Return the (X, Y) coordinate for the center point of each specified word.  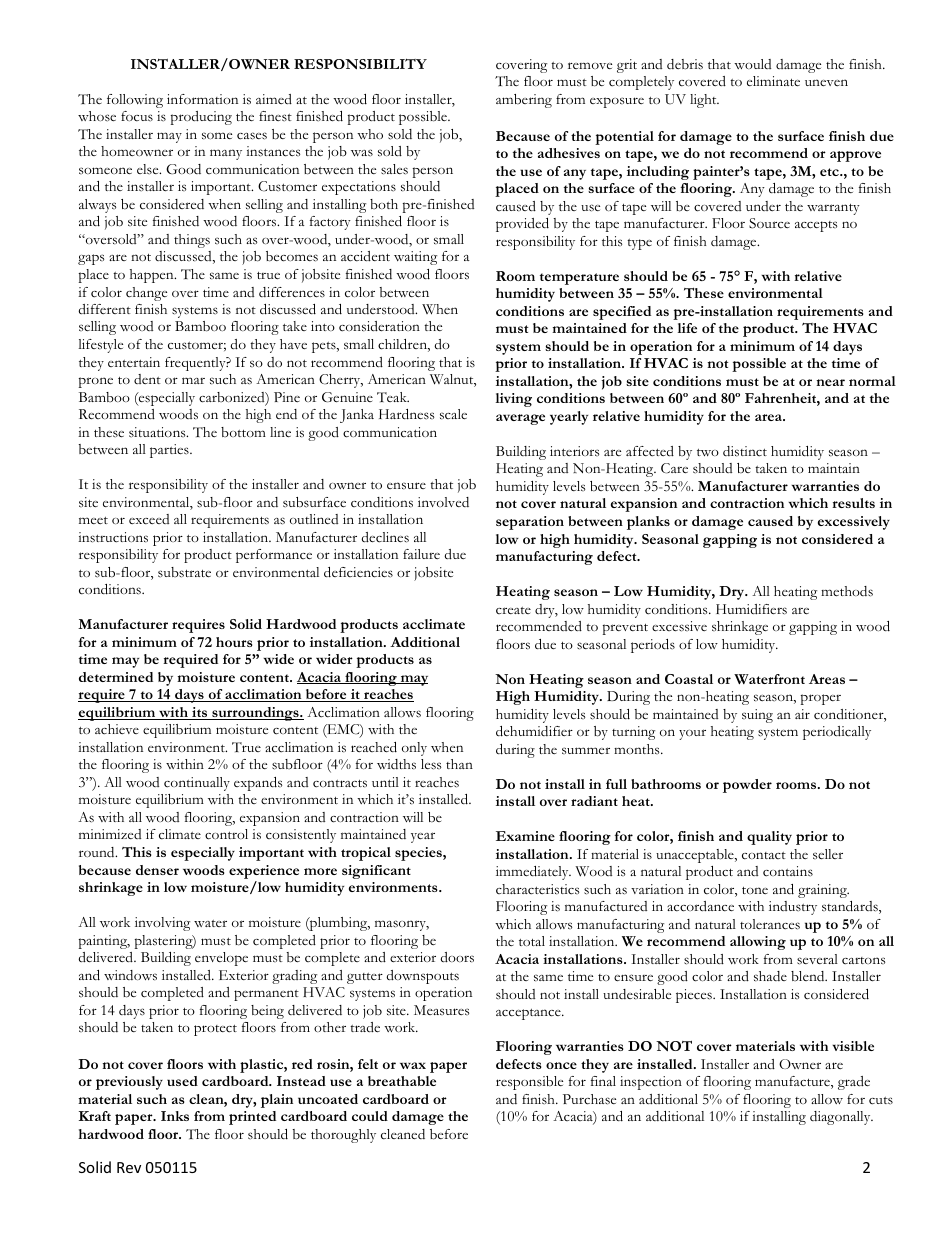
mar (193, 380)
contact (764, 856)
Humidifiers (751, 609)
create (513, 610)
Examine (525, 836)
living (514, 400)
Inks (175, 1116)
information (202, 99)
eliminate (773, 81)
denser (157, 870)
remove (590, 65)
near (830, 382)
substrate (184, 572)
